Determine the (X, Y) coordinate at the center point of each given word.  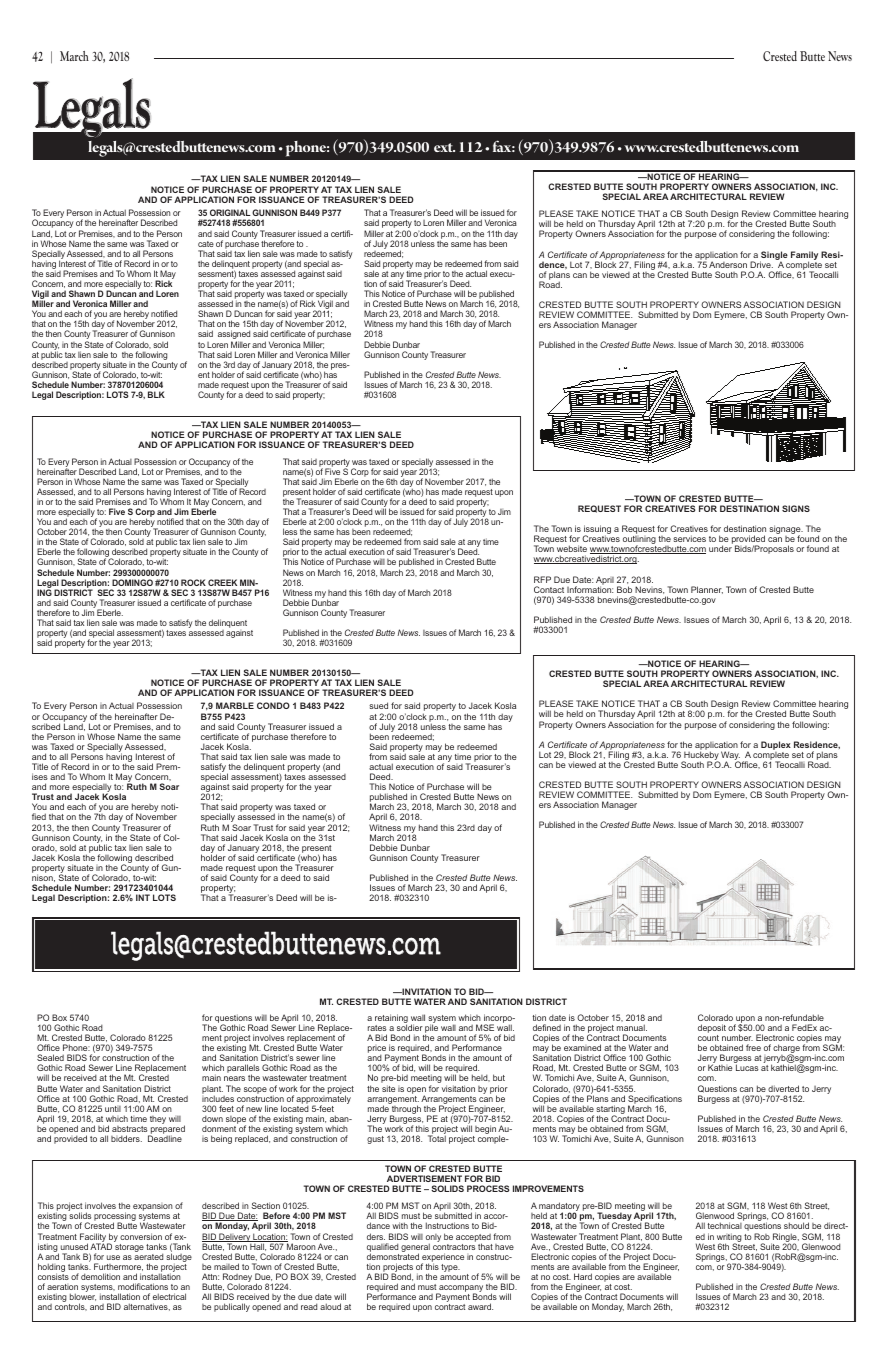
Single (774, 256)
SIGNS (796, 508)
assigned (234, 336)
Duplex (776, 745)
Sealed (50, 1057)
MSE (485, 1027)
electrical (169, 1296)
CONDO (273, 705)
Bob (624, 589)
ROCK (193, 582)
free (753, 1047)
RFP (542, 579)
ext (444, 147)
